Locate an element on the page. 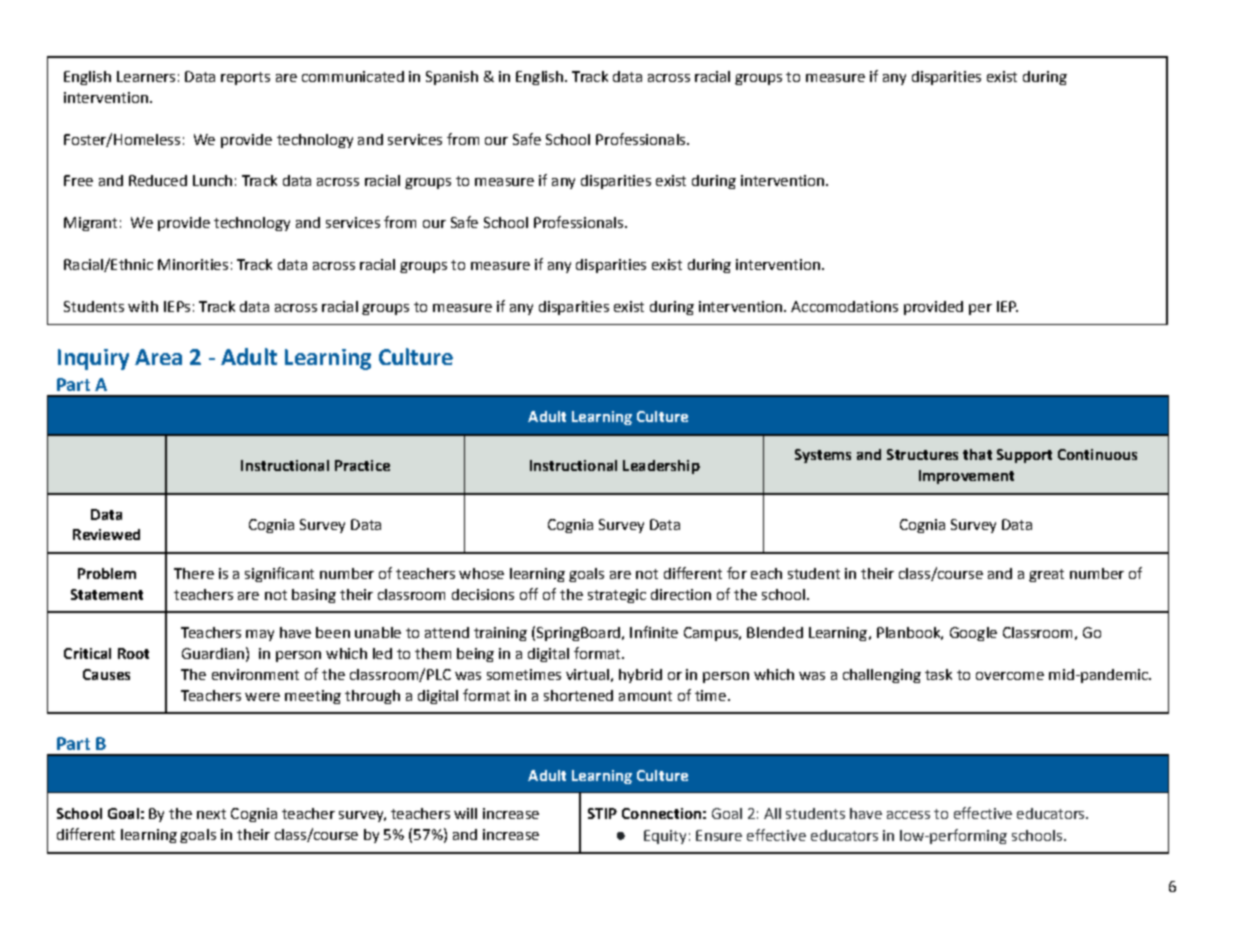 The width and height of the image is (1233, 952). great is located at coordinates (1046, 575).
